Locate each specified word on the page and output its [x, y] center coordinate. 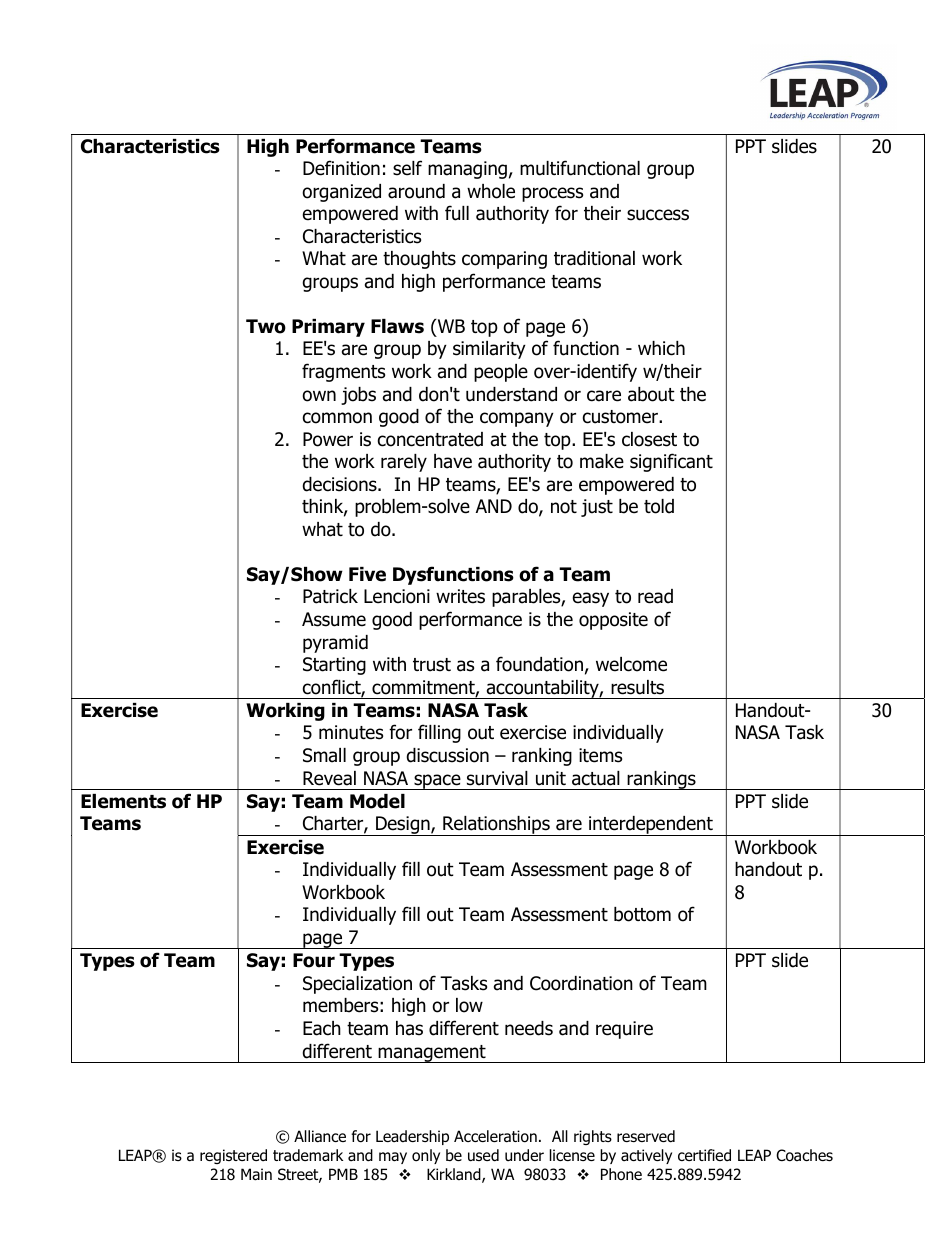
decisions [340, 484]
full [457, 213]
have [453, 461]
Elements [123, 801]
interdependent [651, 826]
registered [233, 1156]
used [483, 1155]
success [658, 215]
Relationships [496, 826]
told [659, 506]
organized [341, 193]
